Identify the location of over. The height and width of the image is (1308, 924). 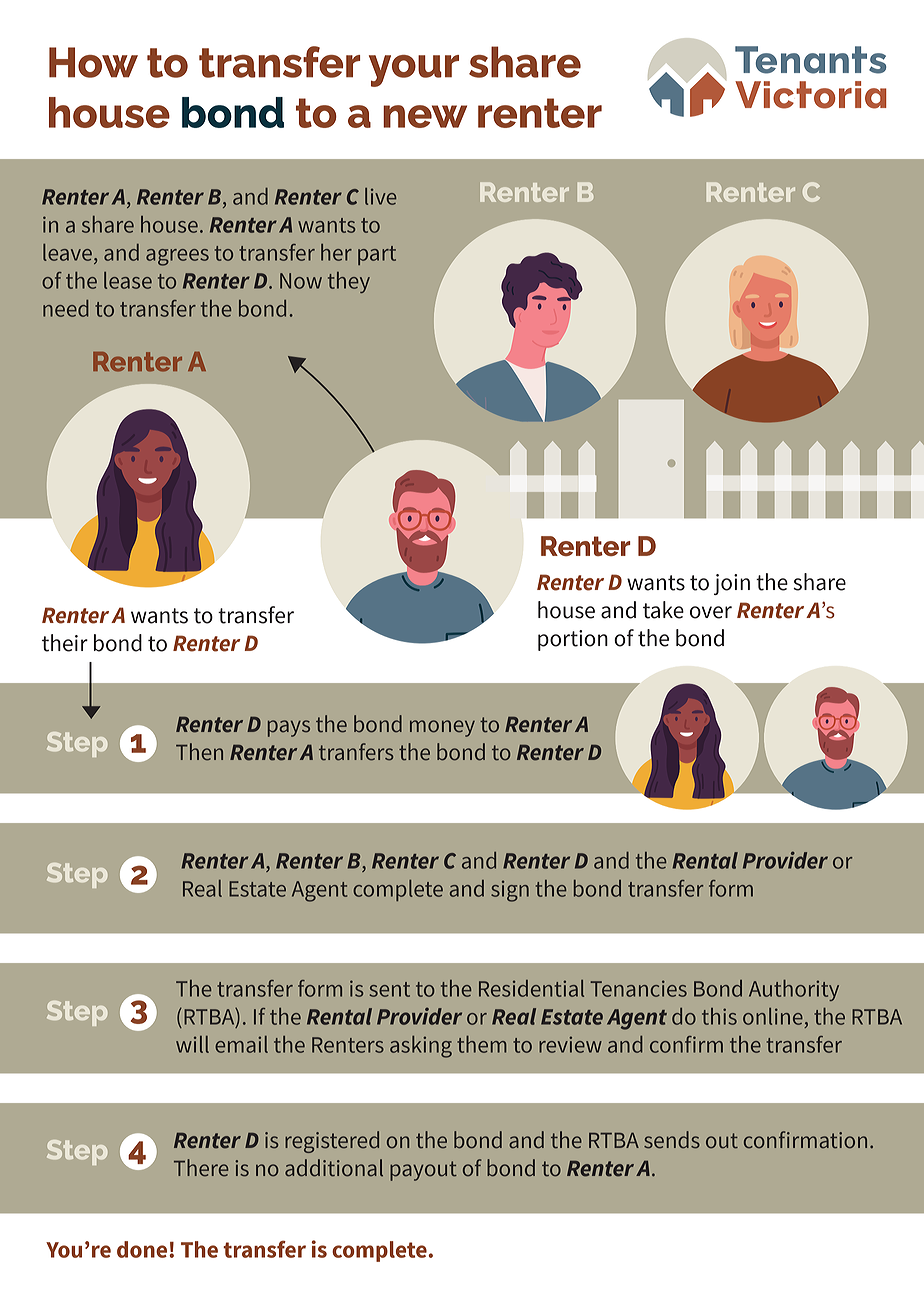
(711, 612).
